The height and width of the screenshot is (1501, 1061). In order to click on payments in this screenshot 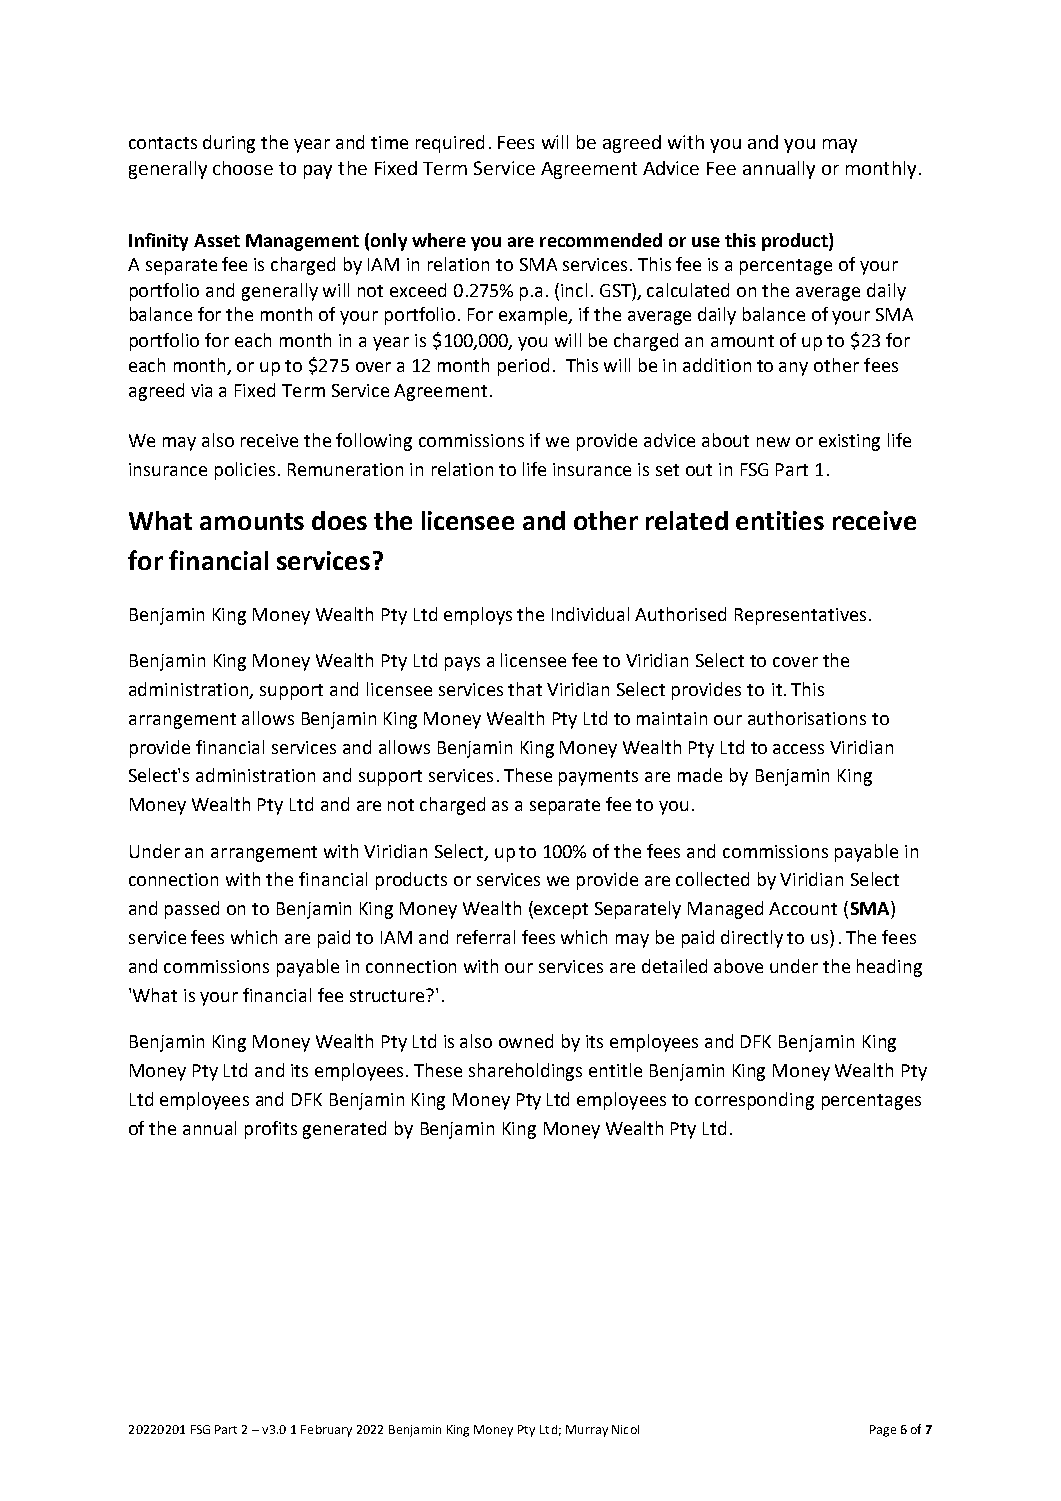, I will do `click(598, 778)`.
